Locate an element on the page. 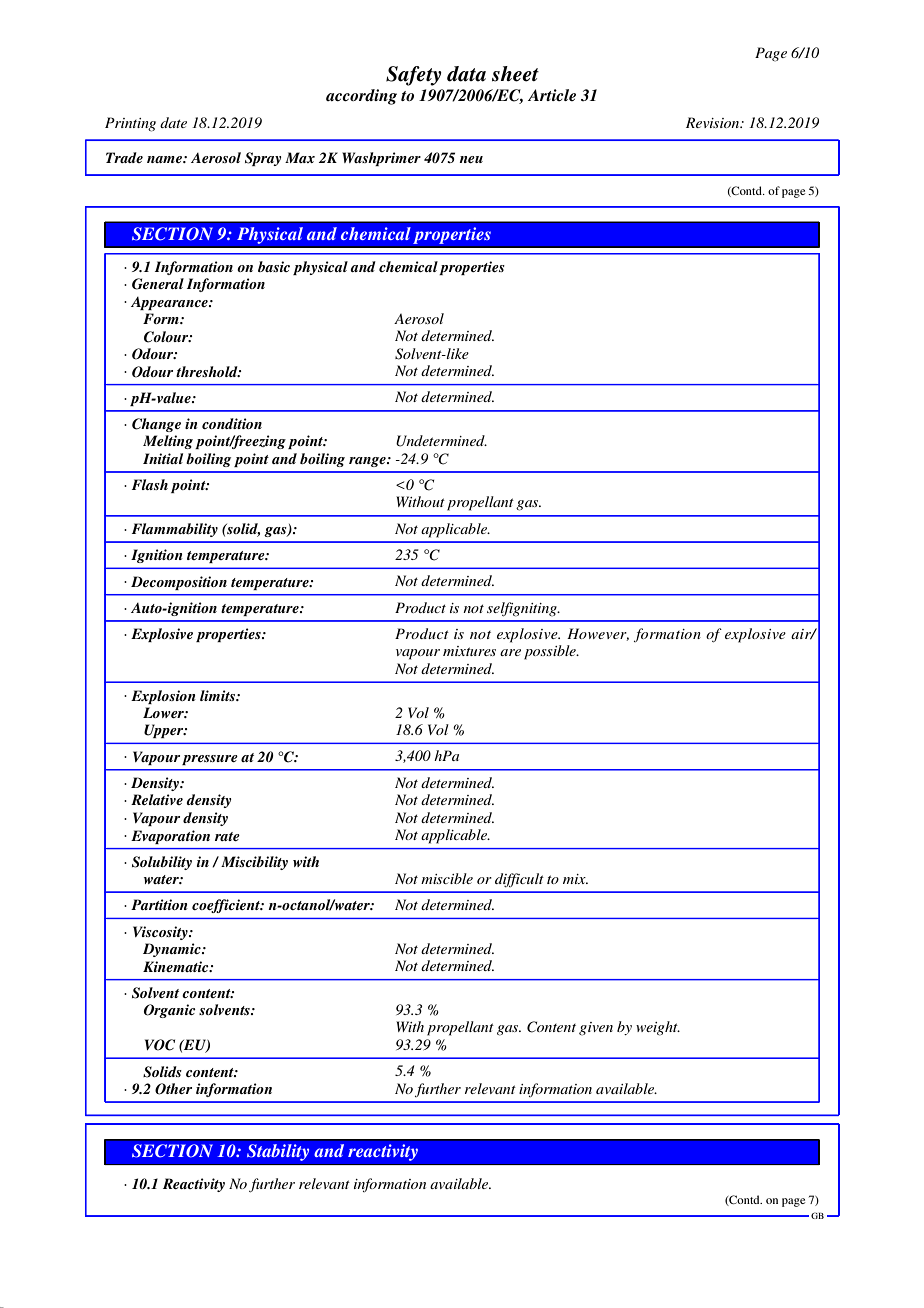 Image resolution: width=924 pixels, height=1308 pixels. possible is located at coordinates (551, 652).
